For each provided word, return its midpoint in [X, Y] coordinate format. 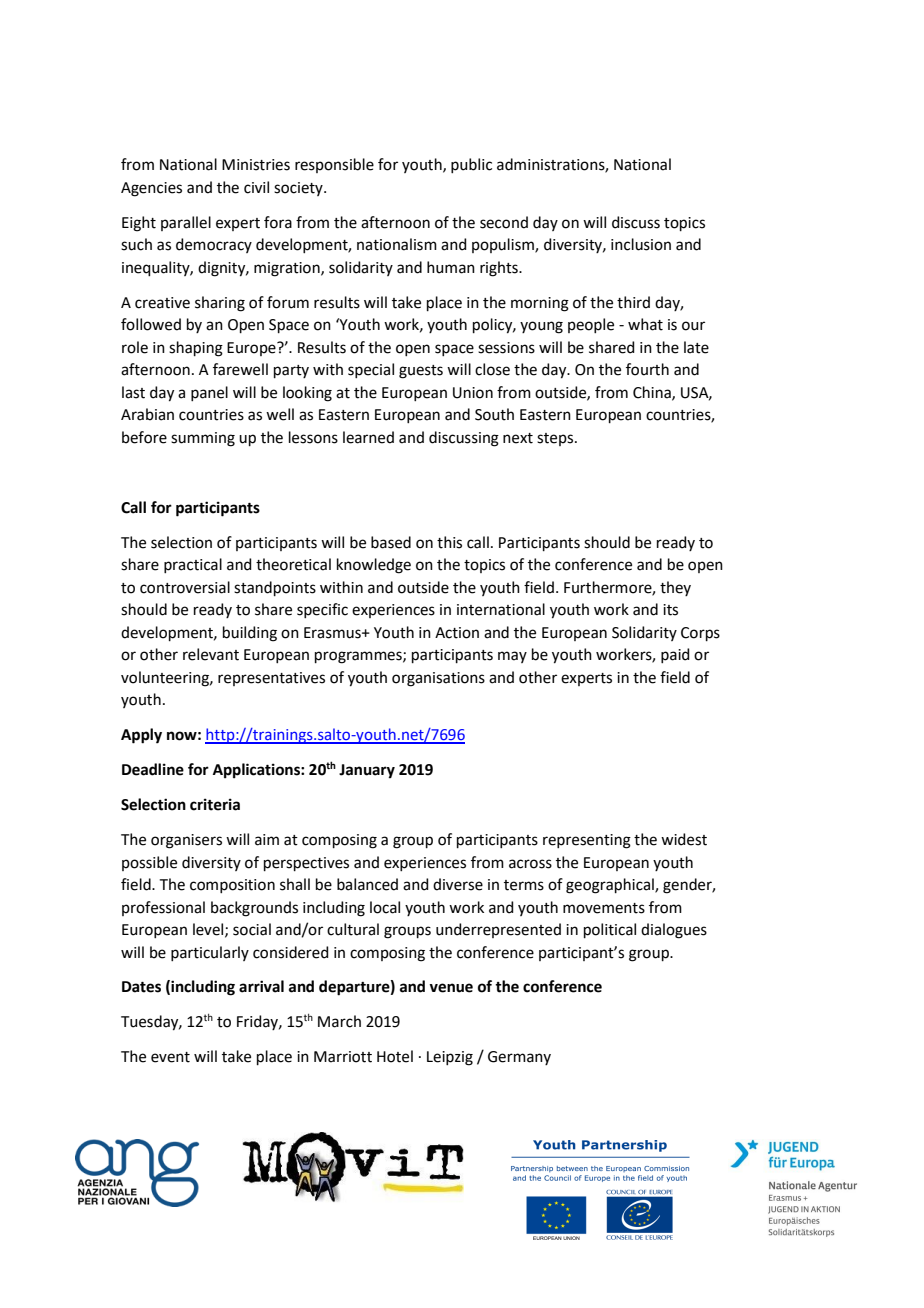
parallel [186, 223]
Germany [519, 1058]
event [170, 1057]
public [471, 165]
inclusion [641, 244]
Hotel [395, 1056]
